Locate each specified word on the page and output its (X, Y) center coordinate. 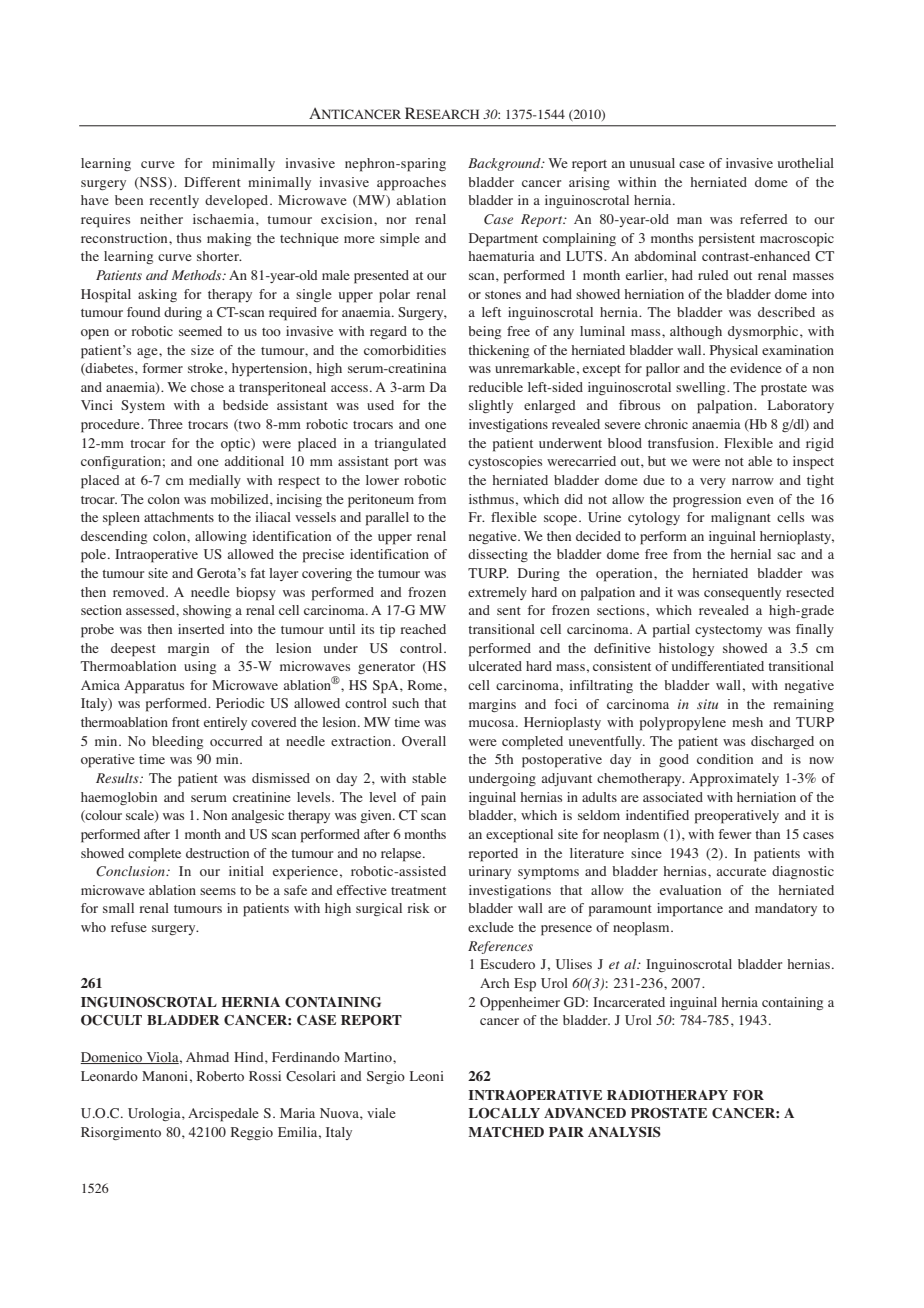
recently (174, 201)
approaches (411, 184)
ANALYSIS (624, 1132)
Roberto (220, 1076)
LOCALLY (504, 1113)
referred (764, 219)
